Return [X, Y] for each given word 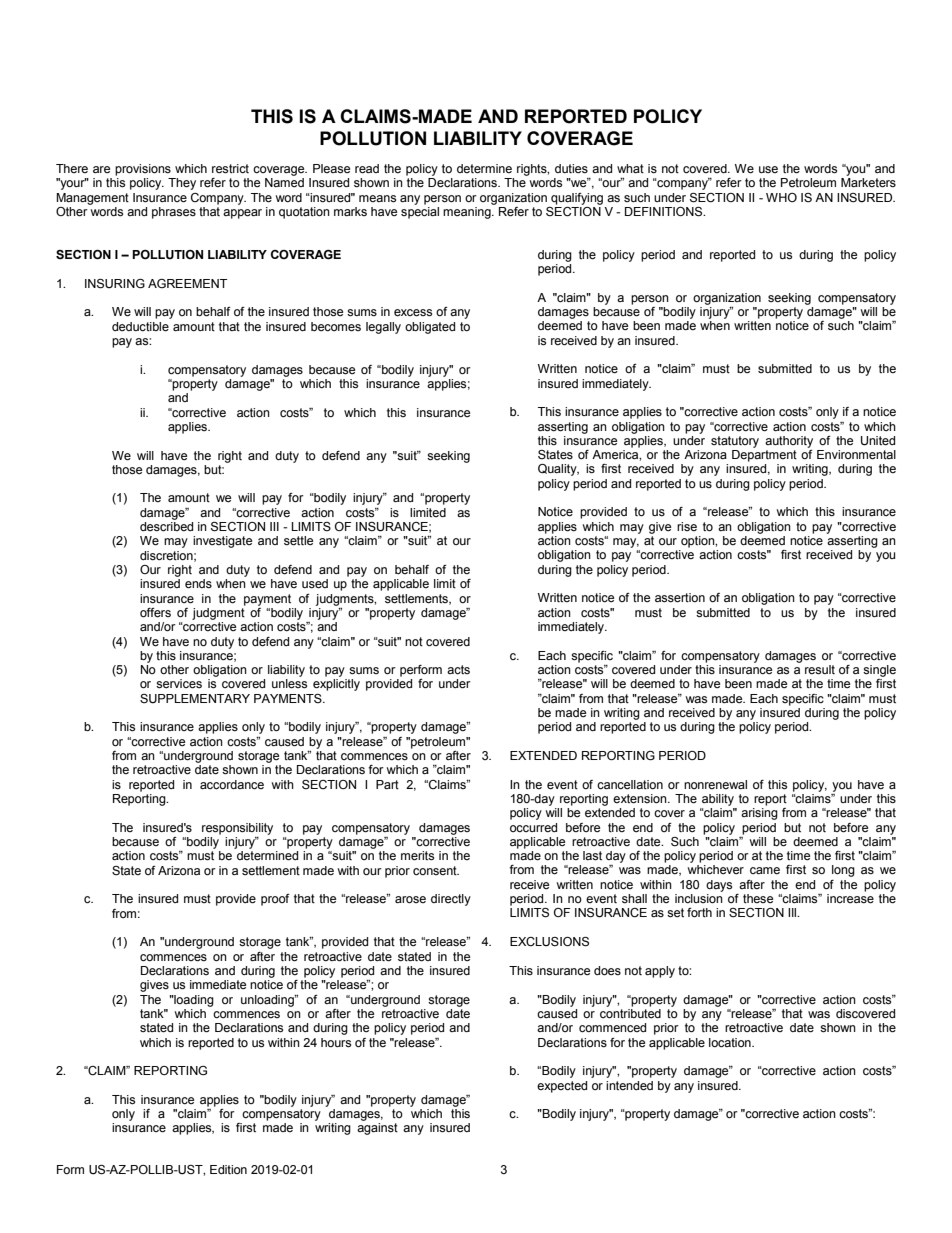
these [758, 898]
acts [458, 669]
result [820, 670]
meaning [468, 213]
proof [275, 900]
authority [789, 442]
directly [451, 900]
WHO [781, 197]
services [179, 684]
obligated [430, 328]
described [166, 527]
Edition [228, 1169]
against [377, 1129]
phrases [174, 213]
